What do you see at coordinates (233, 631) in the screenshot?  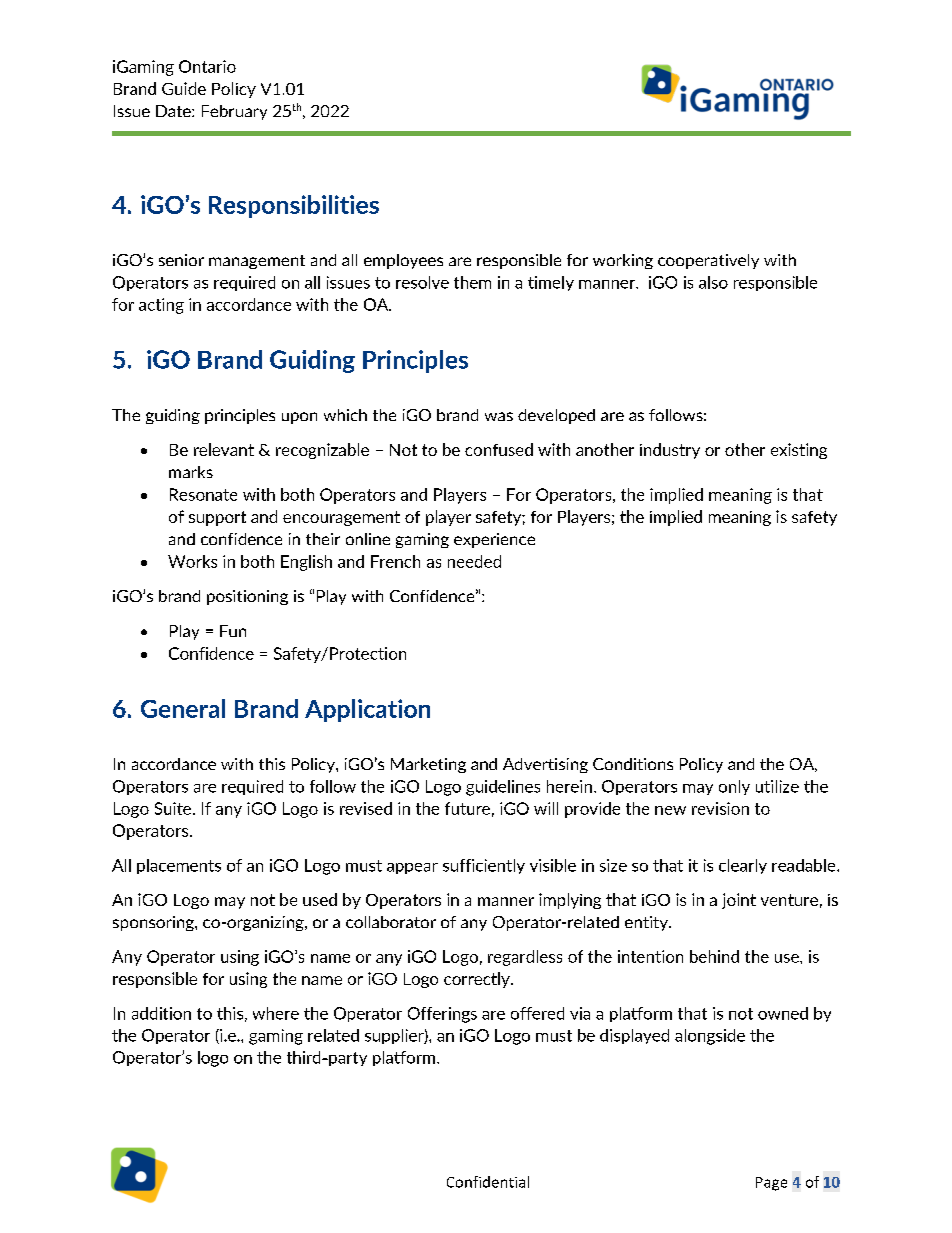 I see `Fun` at bounding box center [233, 631].
